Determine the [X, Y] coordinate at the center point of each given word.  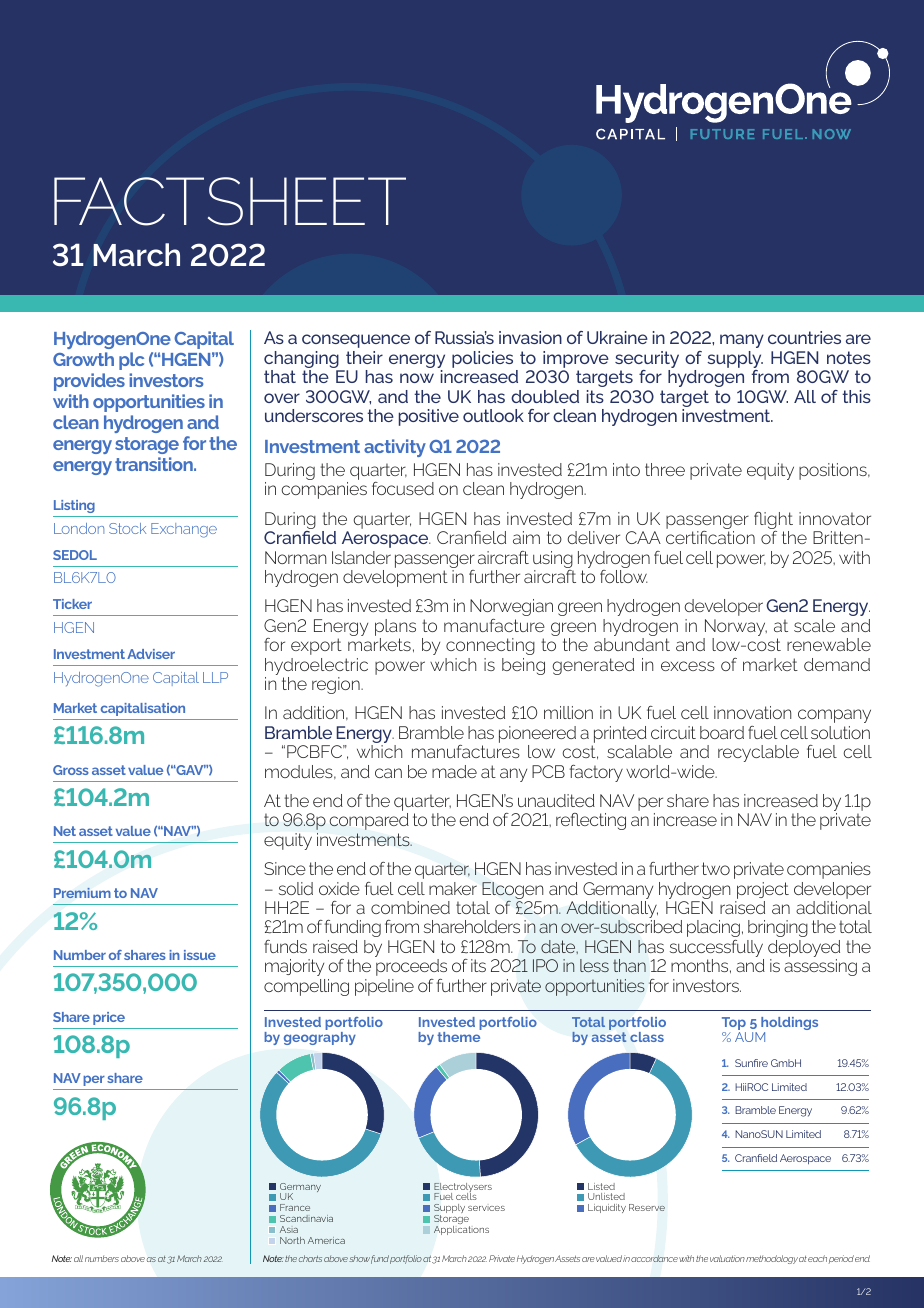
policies [482, 359]
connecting [490, 646]
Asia [289, 1229]
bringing [778, 928]
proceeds [411, 967]
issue [200, 955]
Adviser [151, 654]
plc [131, 361]
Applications [461, 1230]
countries [804, 337]
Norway [735, 629]
